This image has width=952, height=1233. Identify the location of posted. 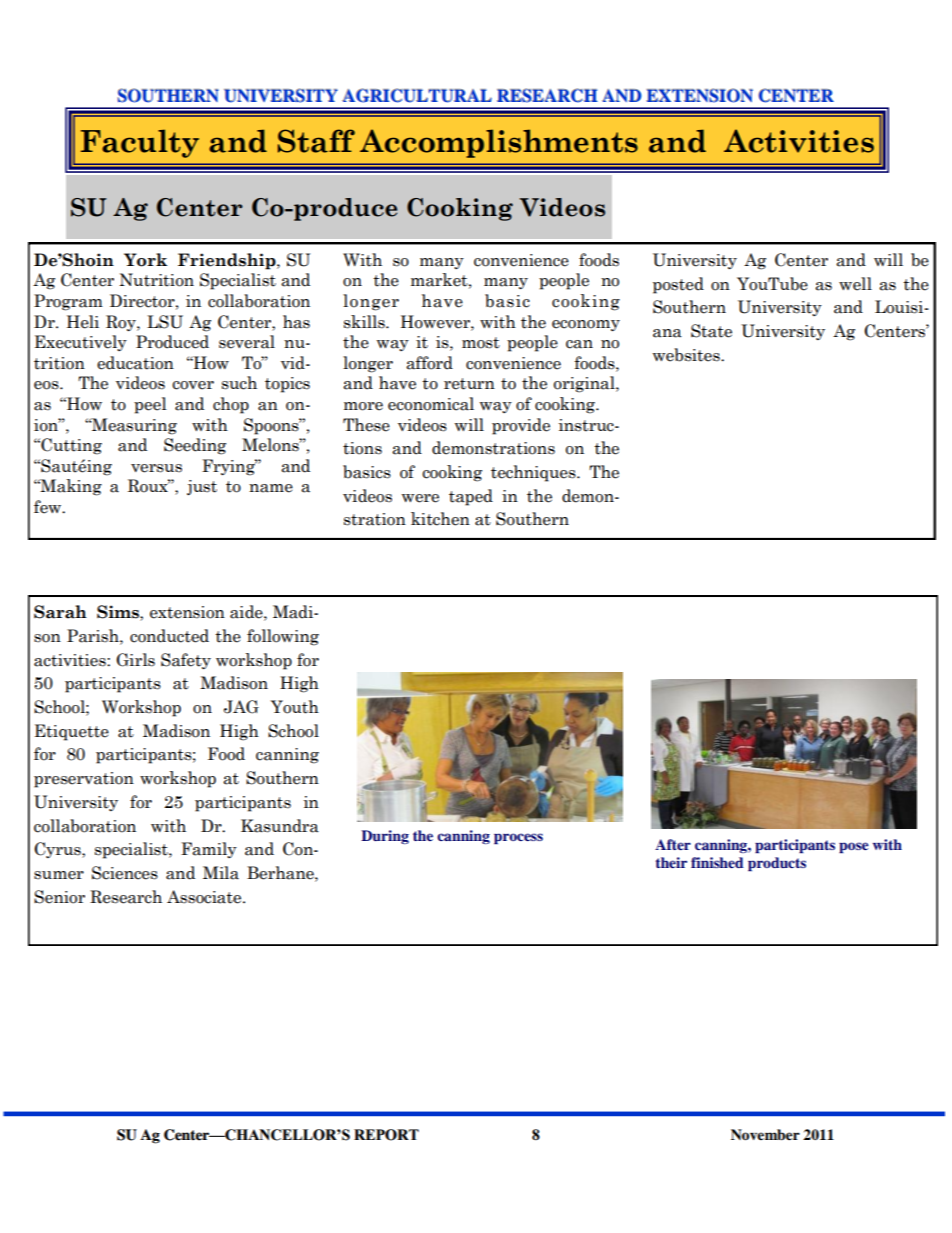
(678, 285).
